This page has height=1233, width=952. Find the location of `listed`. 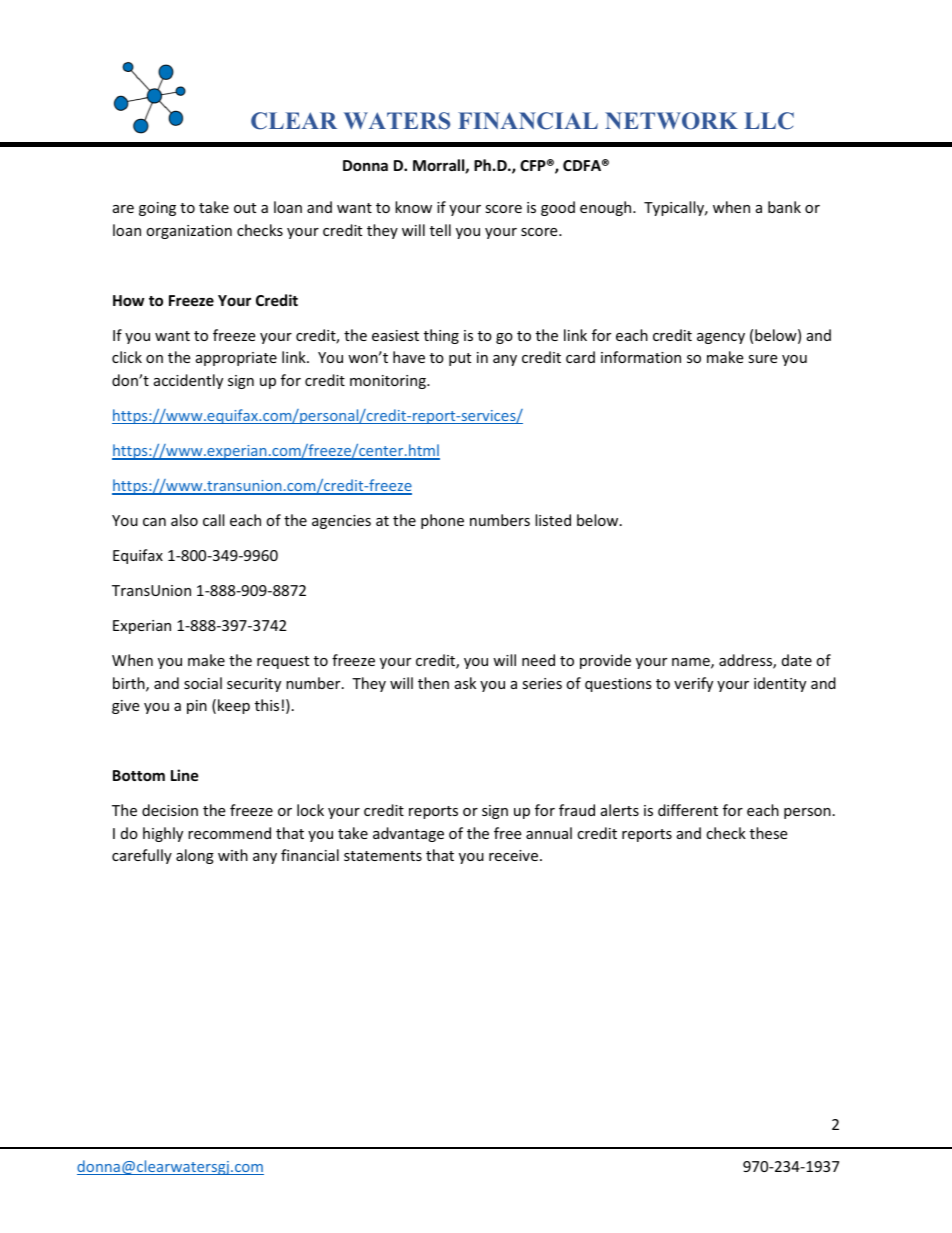

listed is located at coordinates (553, 520).
